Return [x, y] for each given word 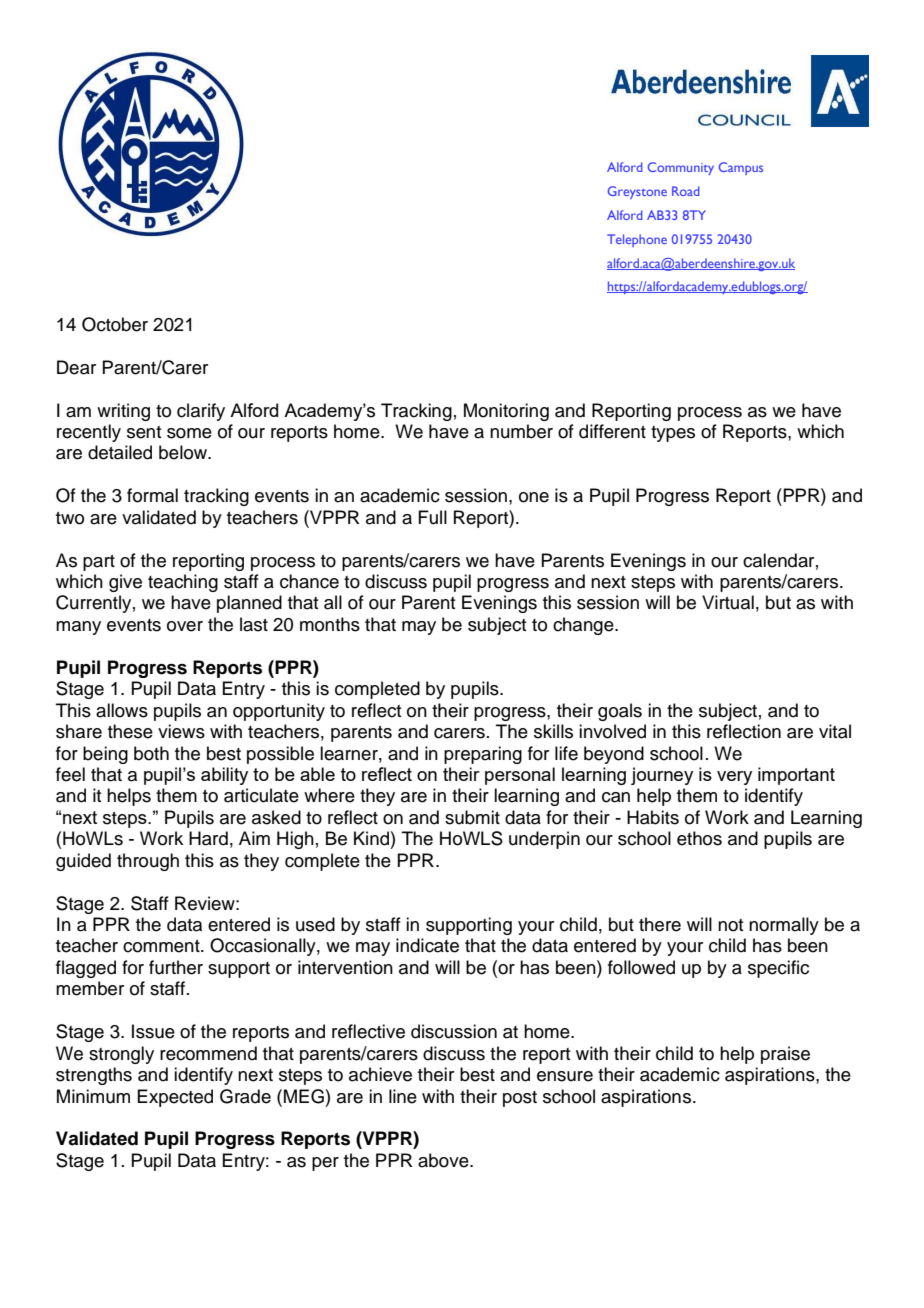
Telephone [637, 240]
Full [432, 517]
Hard [208, 838]
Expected [175, 1098]
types [673, 434]
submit [472, 817]
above [444, 1160]
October [115, 324]
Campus [741, 168]
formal [152, 495]
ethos [699, 838]
